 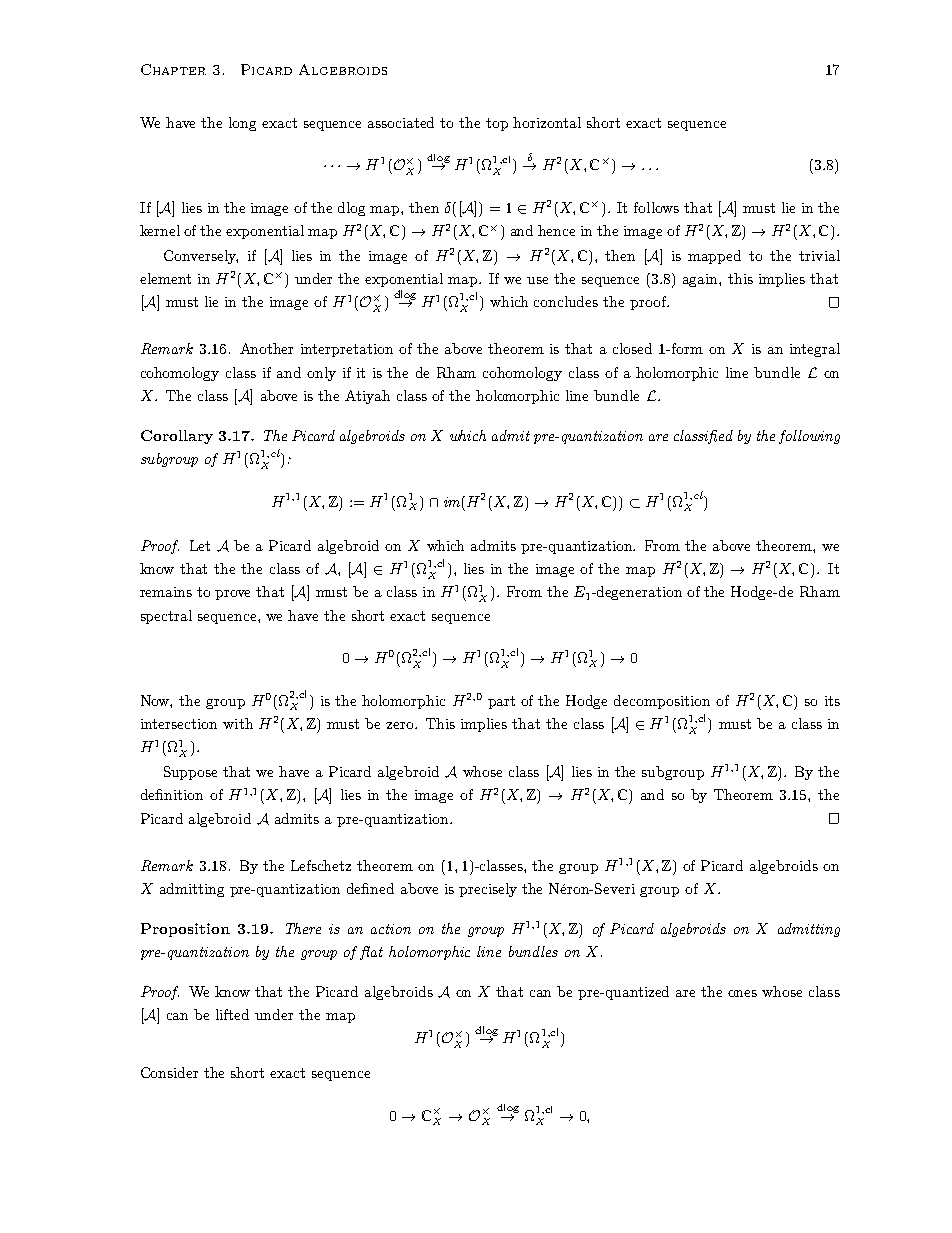 What do you see at coordinates (662, 702) in the document?
I see `decomposition` at bounding box center [662, 702].
